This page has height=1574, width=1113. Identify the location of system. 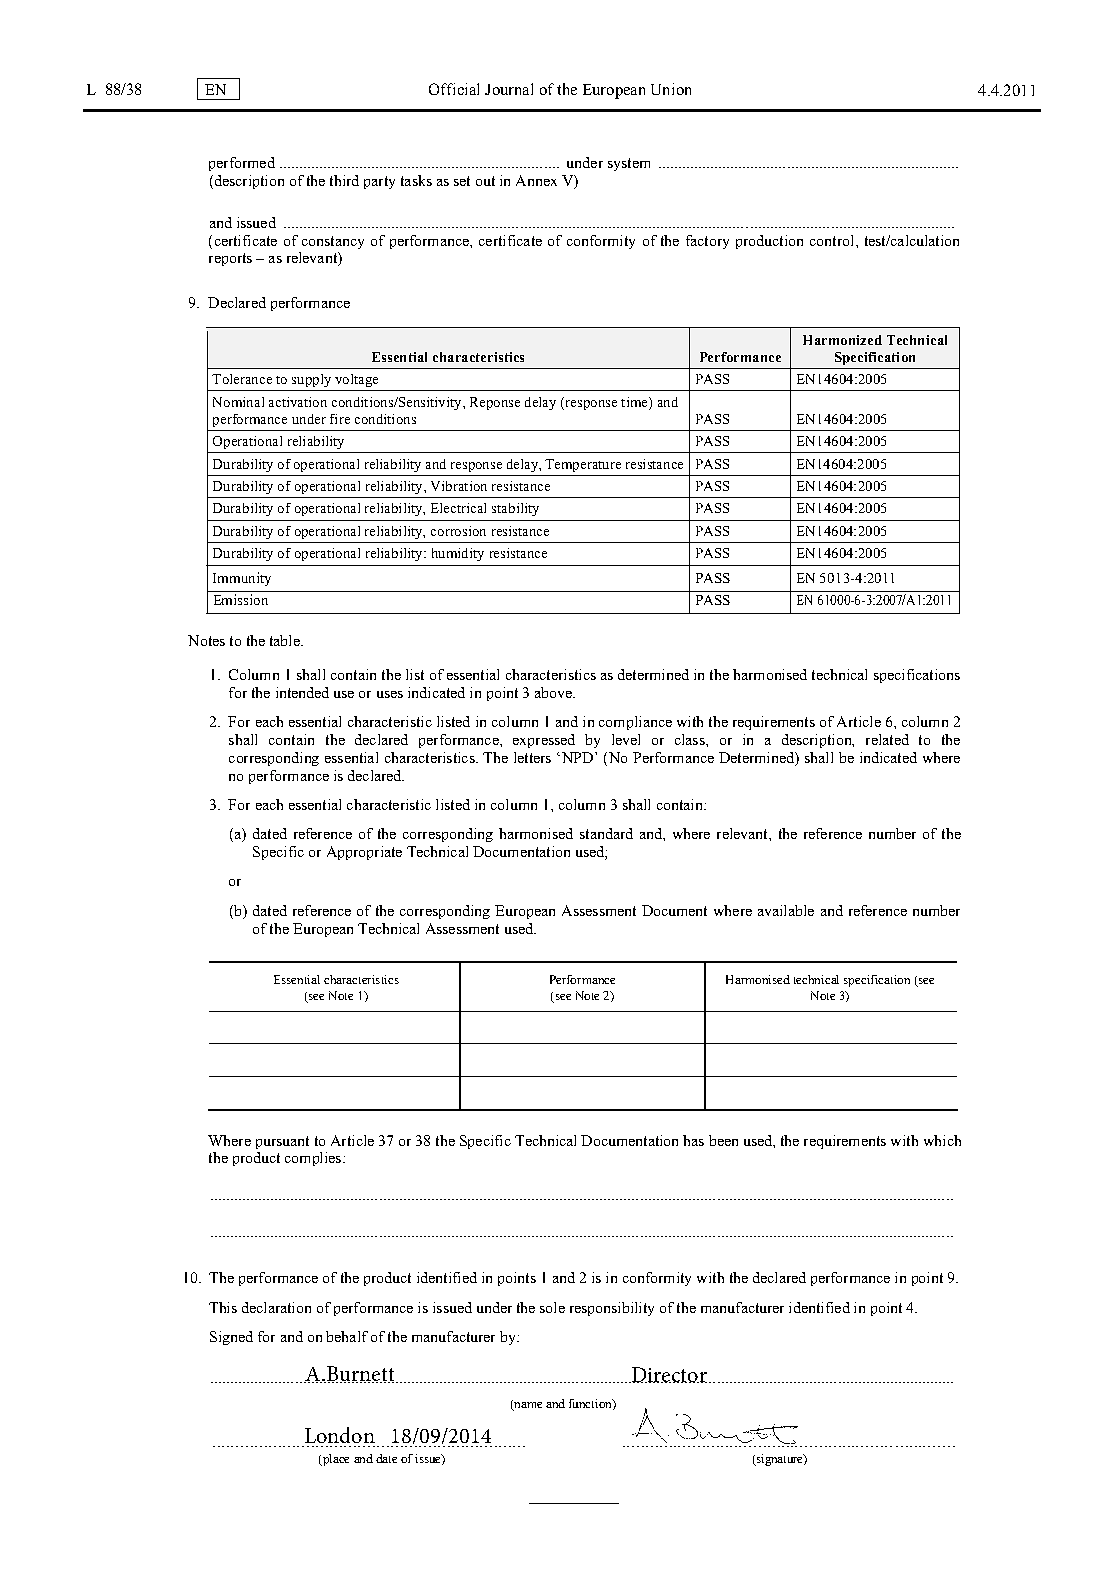
(629, 164).
